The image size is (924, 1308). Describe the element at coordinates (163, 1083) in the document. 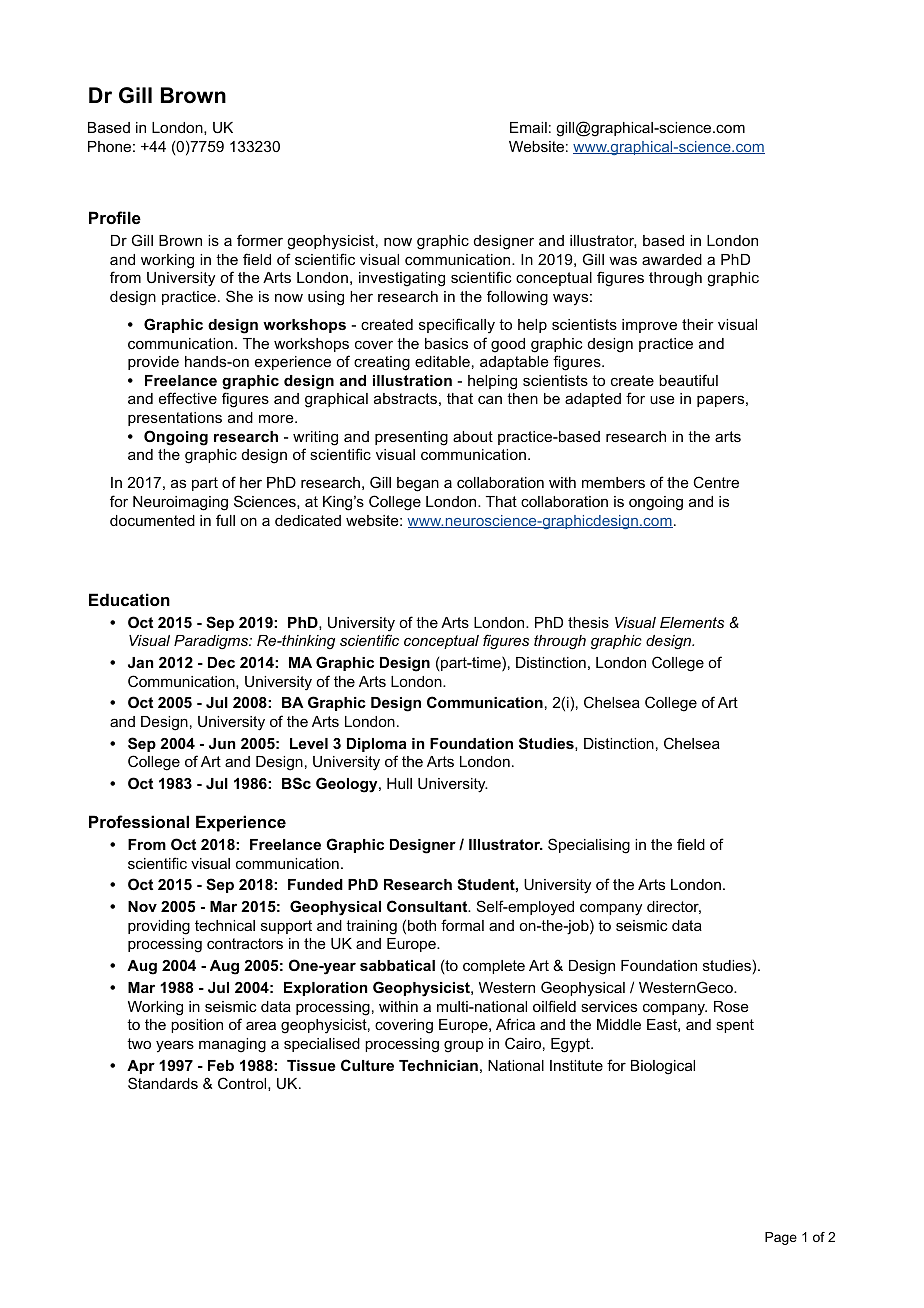

I see `Standards` at that location.
